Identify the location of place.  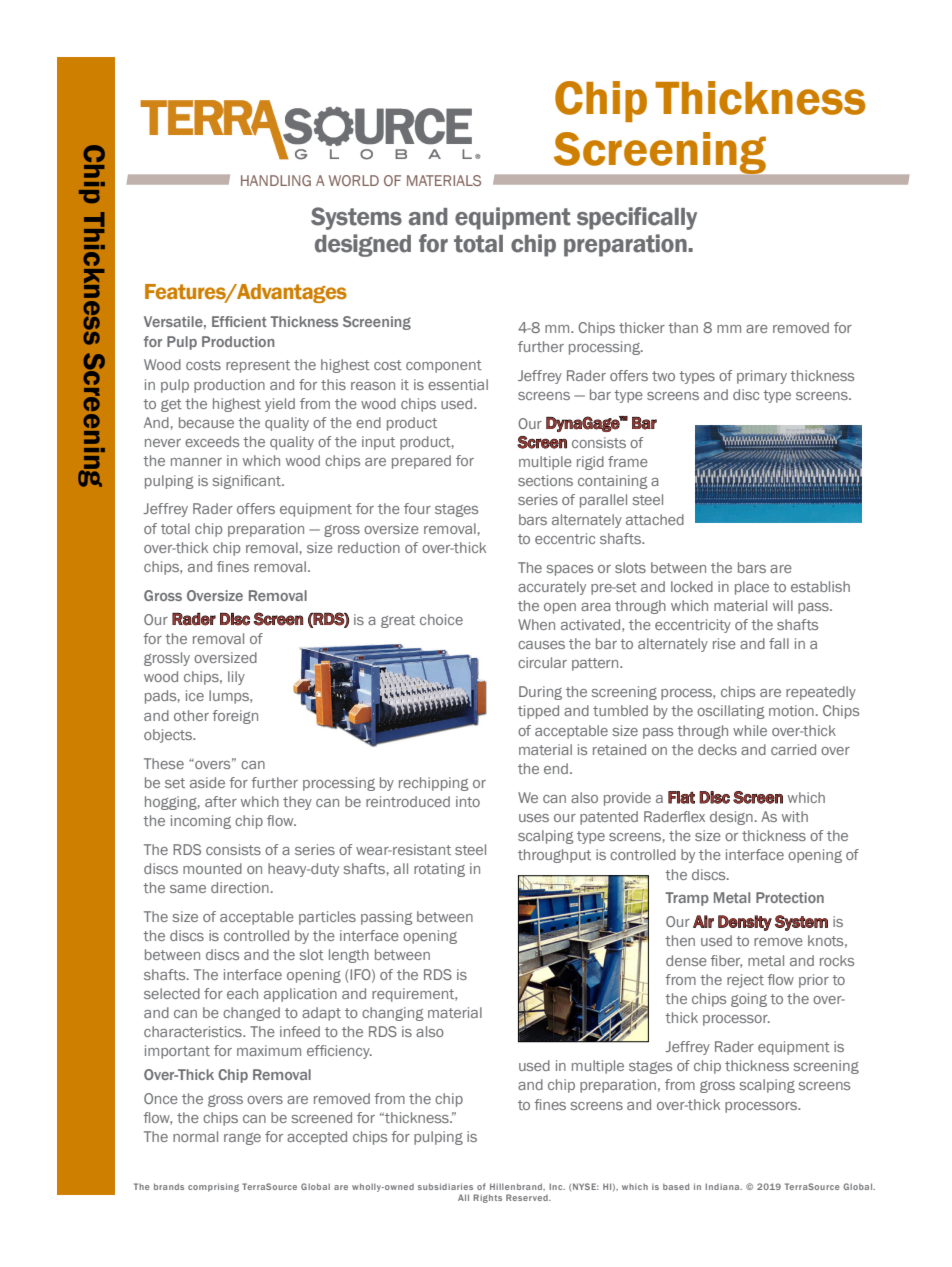
(752, 588).
